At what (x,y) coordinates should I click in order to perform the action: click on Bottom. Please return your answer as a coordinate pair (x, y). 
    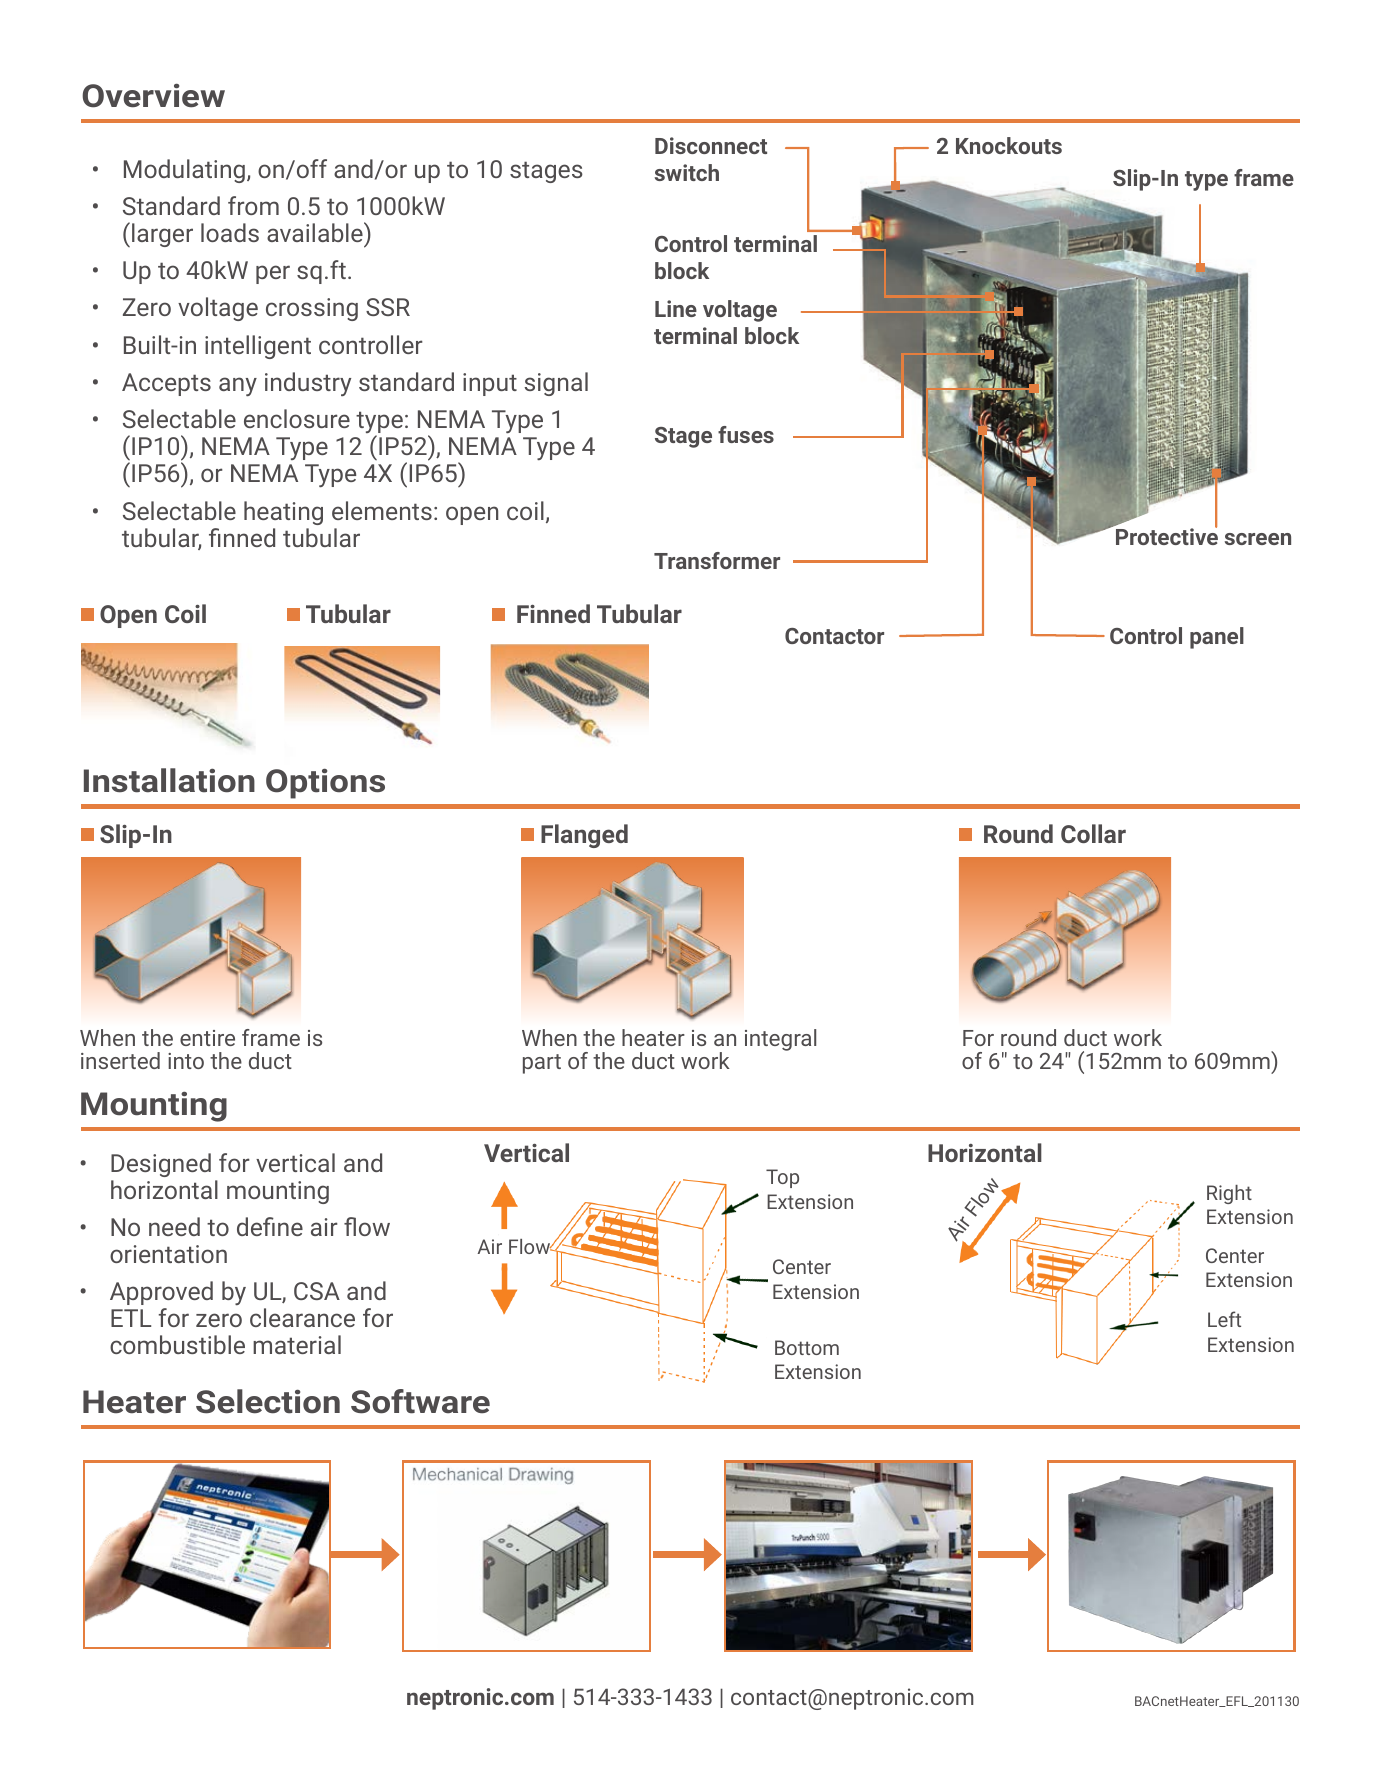
    Looking at the image, I should click on (807, 1347).
